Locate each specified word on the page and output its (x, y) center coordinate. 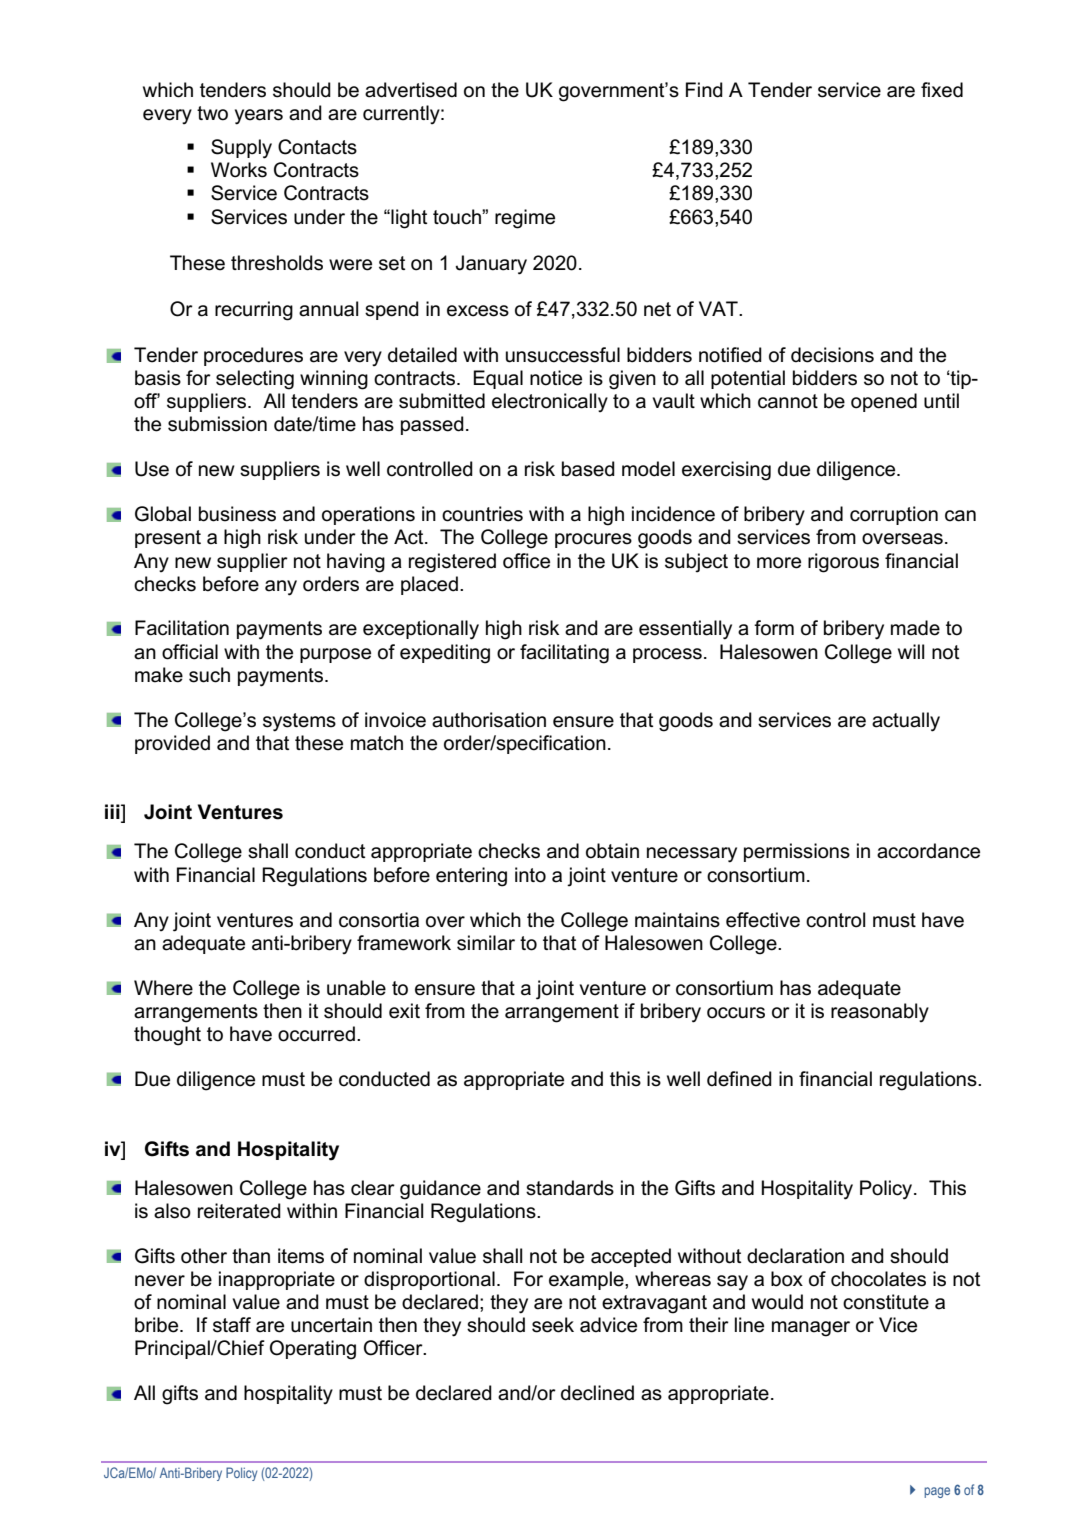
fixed (942, 90)
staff (232, 1325)
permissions (797, 852)
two (212, 113)
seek (553, 1325)
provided (172, 744)
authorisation (489, 720)
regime (525, 219)
